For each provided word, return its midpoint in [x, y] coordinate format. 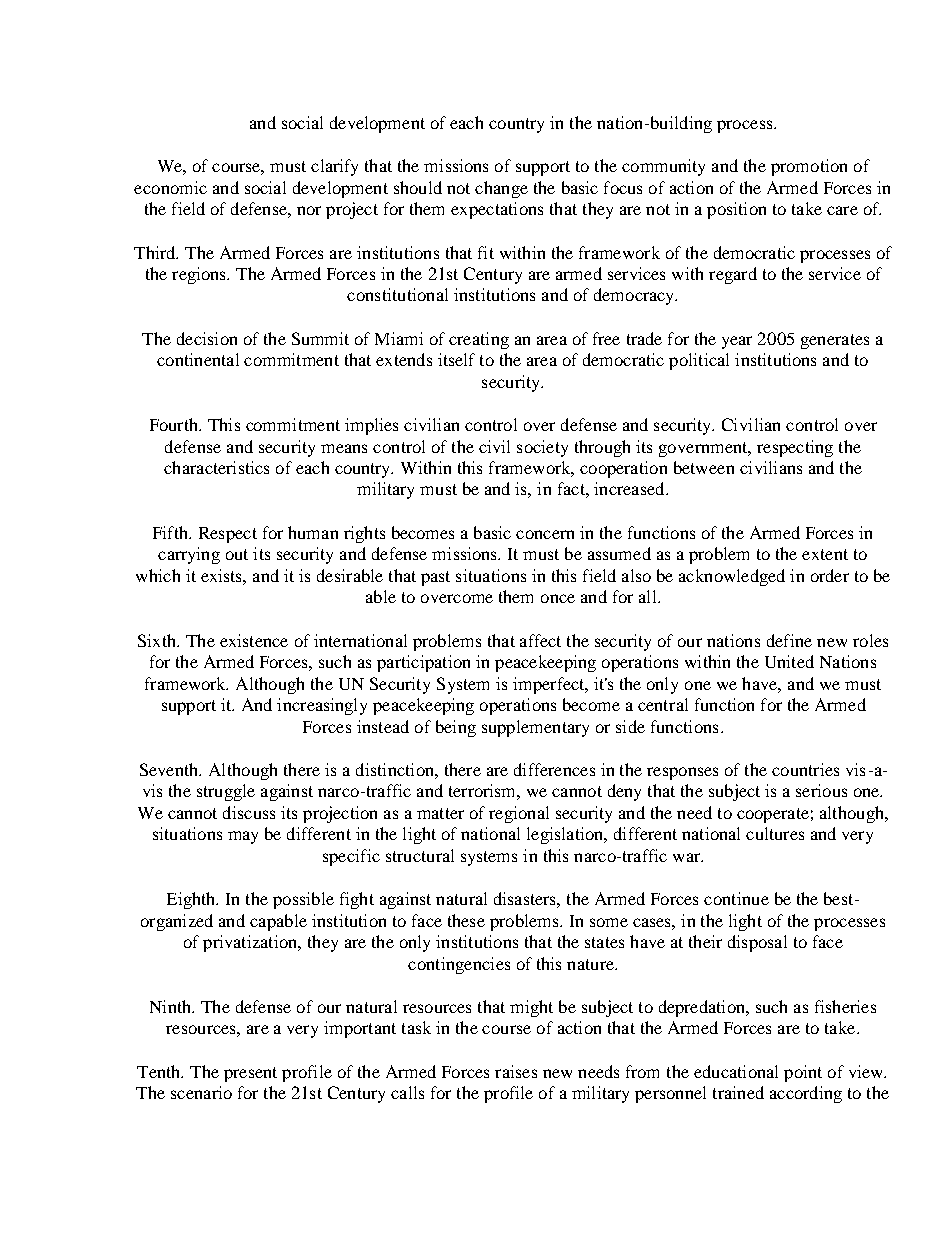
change [501, 189]
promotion [809, 167]
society [542, 448]
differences [554, 769]
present [250, 1074]
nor [309, 210]
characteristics [216, 467]
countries [805, 769]
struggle [226, 792]
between [704, 467]
